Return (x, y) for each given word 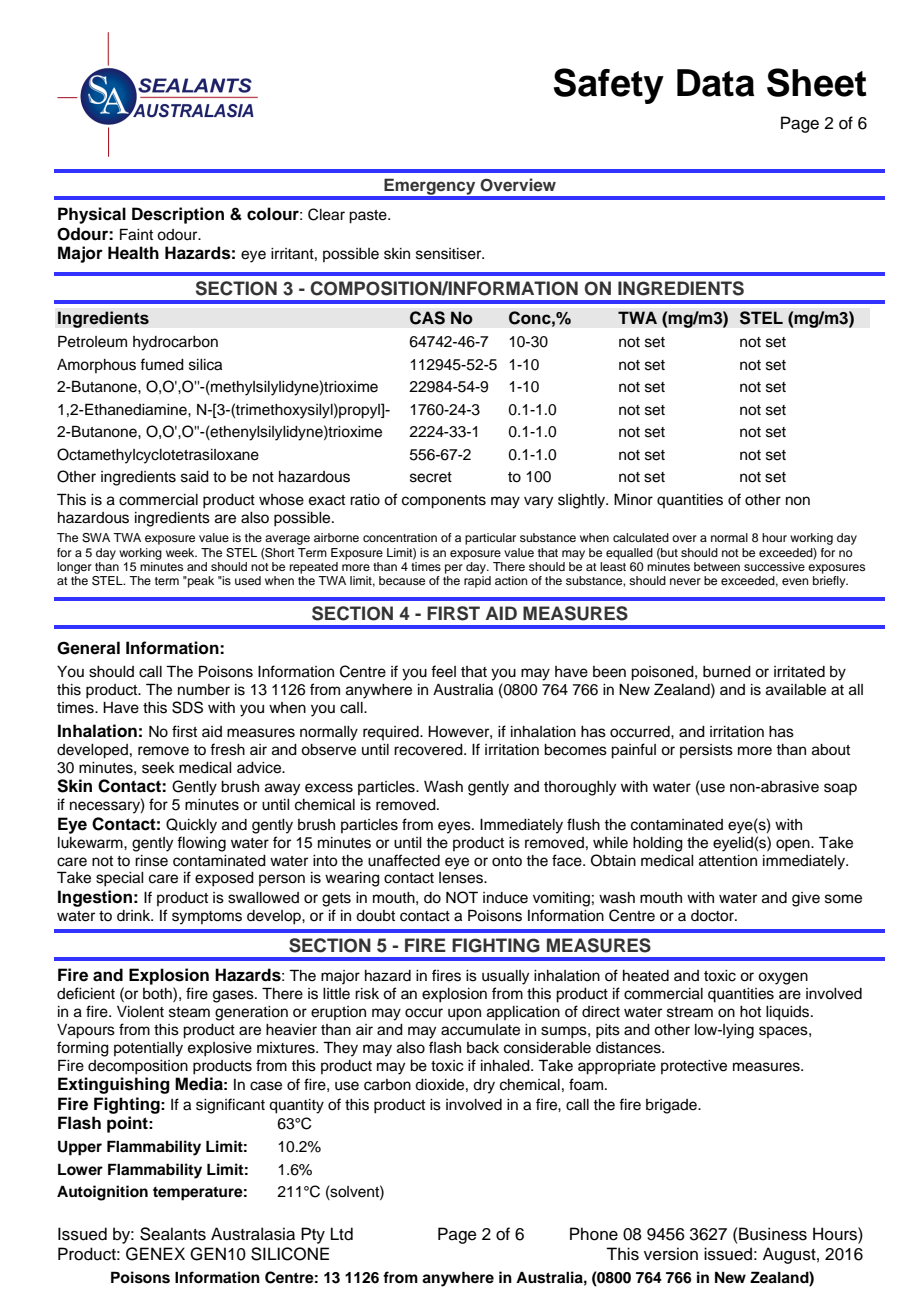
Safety (609, 86)
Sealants (173, 1234)
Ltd (342, 1234)
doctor (713, 916)
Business (773, 1234)
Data (716, 83)
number (204, 690)
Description (178, 215)
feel (443, 671)
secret (431, 477)
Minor (633, 499)
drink (135, 916)
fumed (162, 364)
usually (505, 977)
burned (727, 672)
